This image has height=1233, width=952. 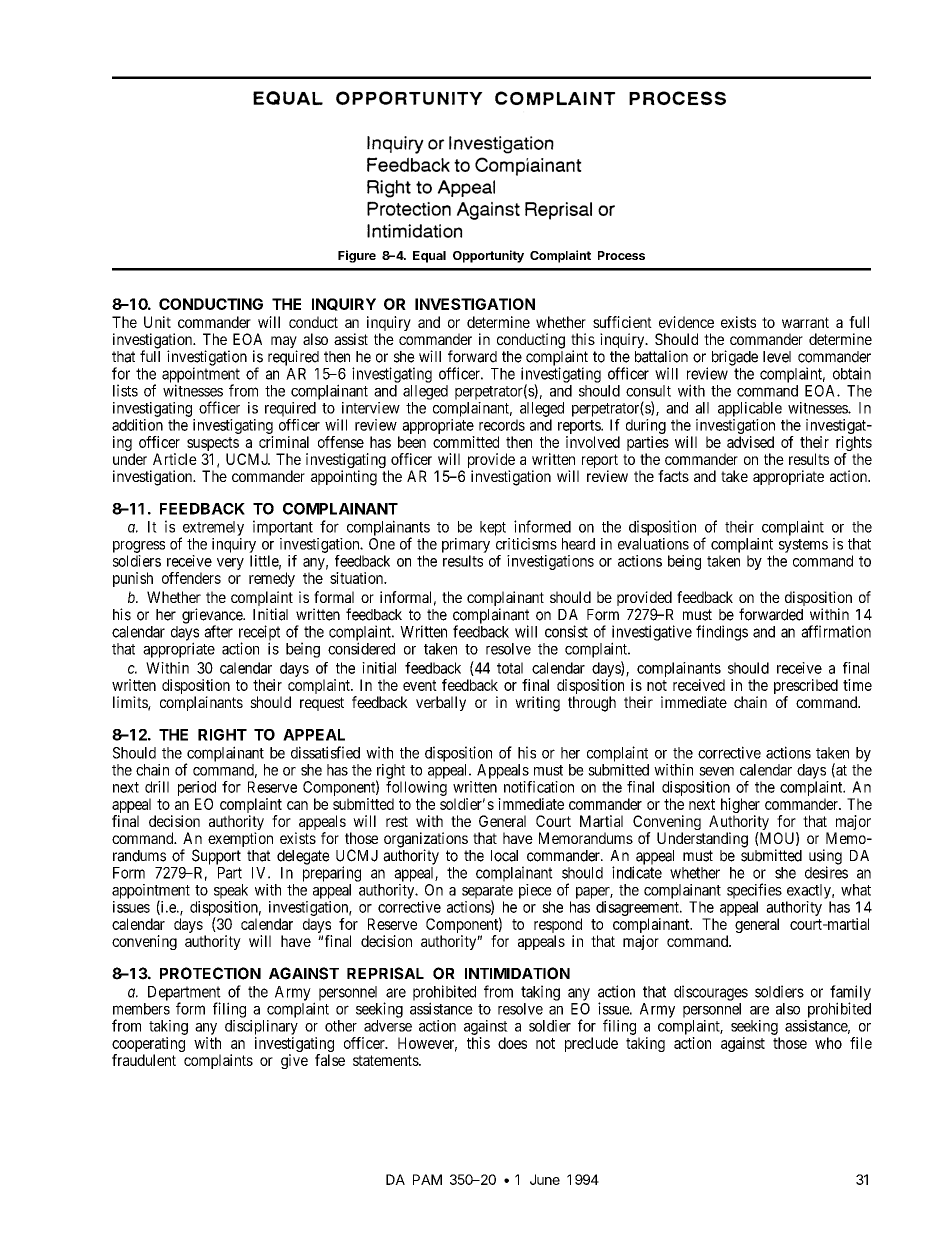 I want to click on June, so click(x=545, y=1179).
